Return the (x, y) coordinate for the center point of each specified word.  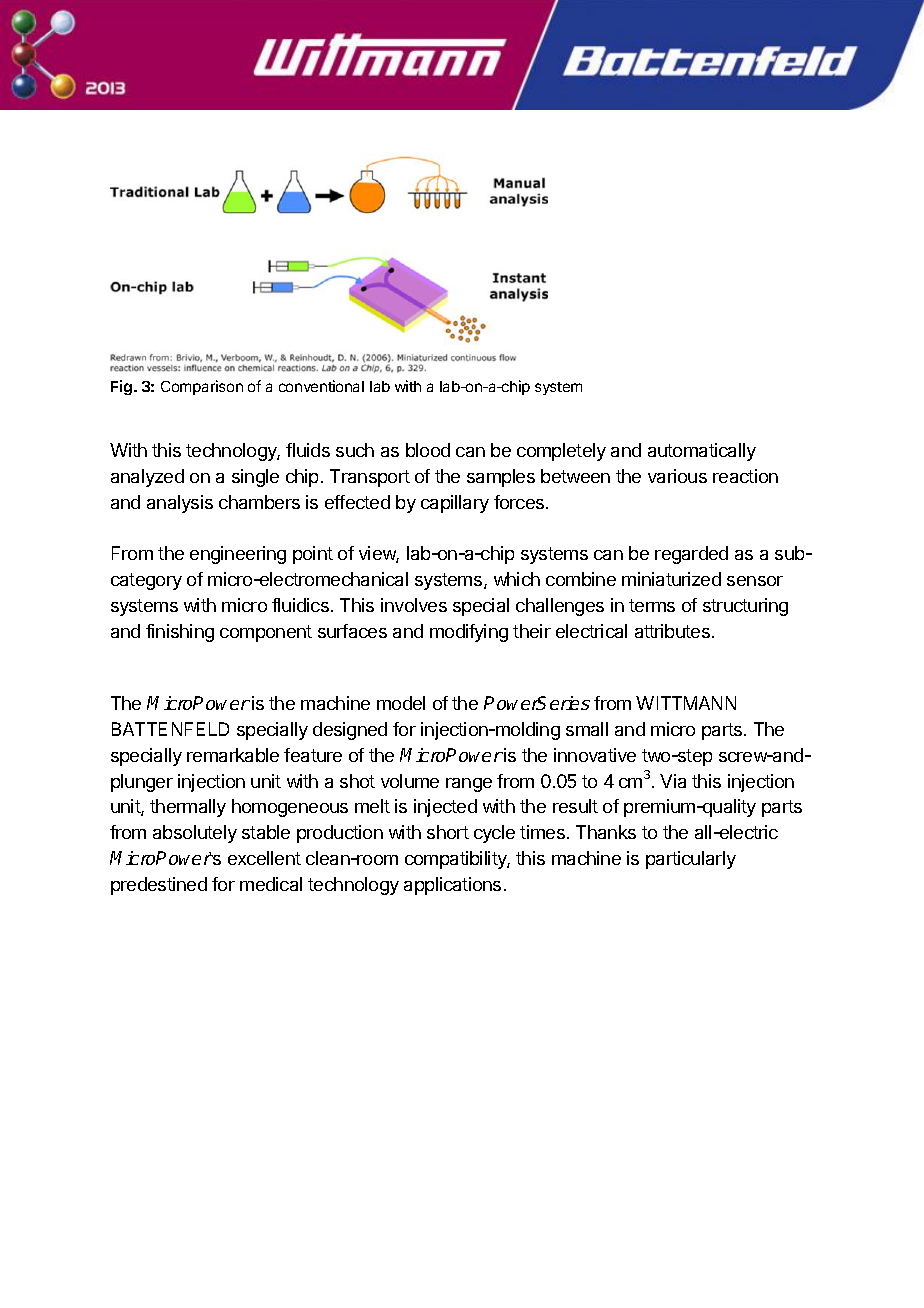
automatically (702, 452)
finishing (180, 633)
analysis (180, 504)
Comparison (202, 387)
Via (673, 781)
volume (410, 781)
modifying (469, 633)
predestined (159, 886)
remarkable (233, 755)
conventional (321, 386)
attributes (674, 631)
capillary (455, 504)
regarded (691, 555)
